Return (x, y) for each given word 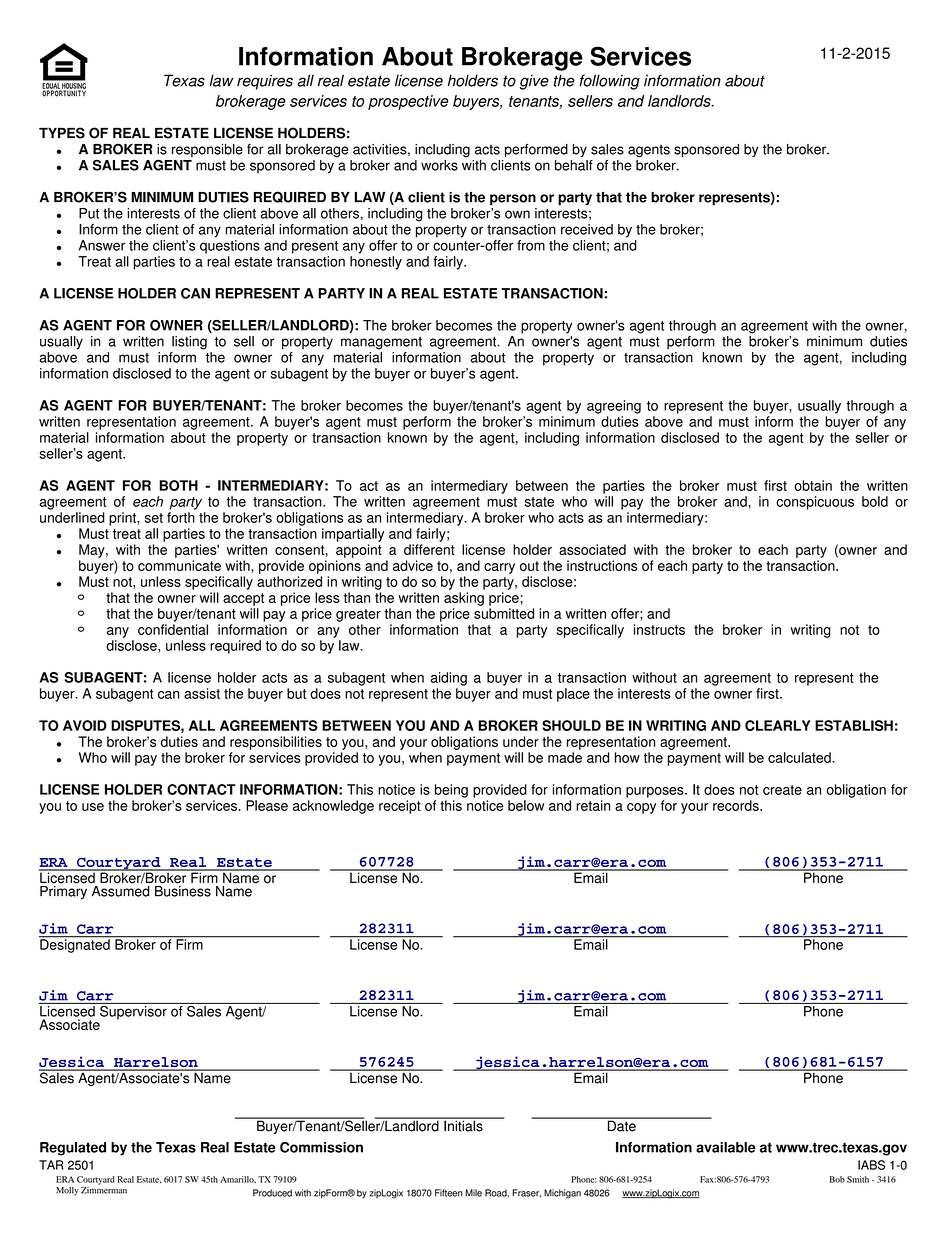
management (381, 343)
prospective (408, 102)
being (451, 791)
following (609, 82)
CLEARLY (778, 725)
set (154, 518)
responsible (207, 150)
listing (189, 343)
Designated (75, 945)
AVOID (85, 725)
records (737, 805)
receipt (400, 807)
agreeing (614, 407)
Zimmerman (104, 1189)
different (429, 549)
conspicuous (815, 503)
